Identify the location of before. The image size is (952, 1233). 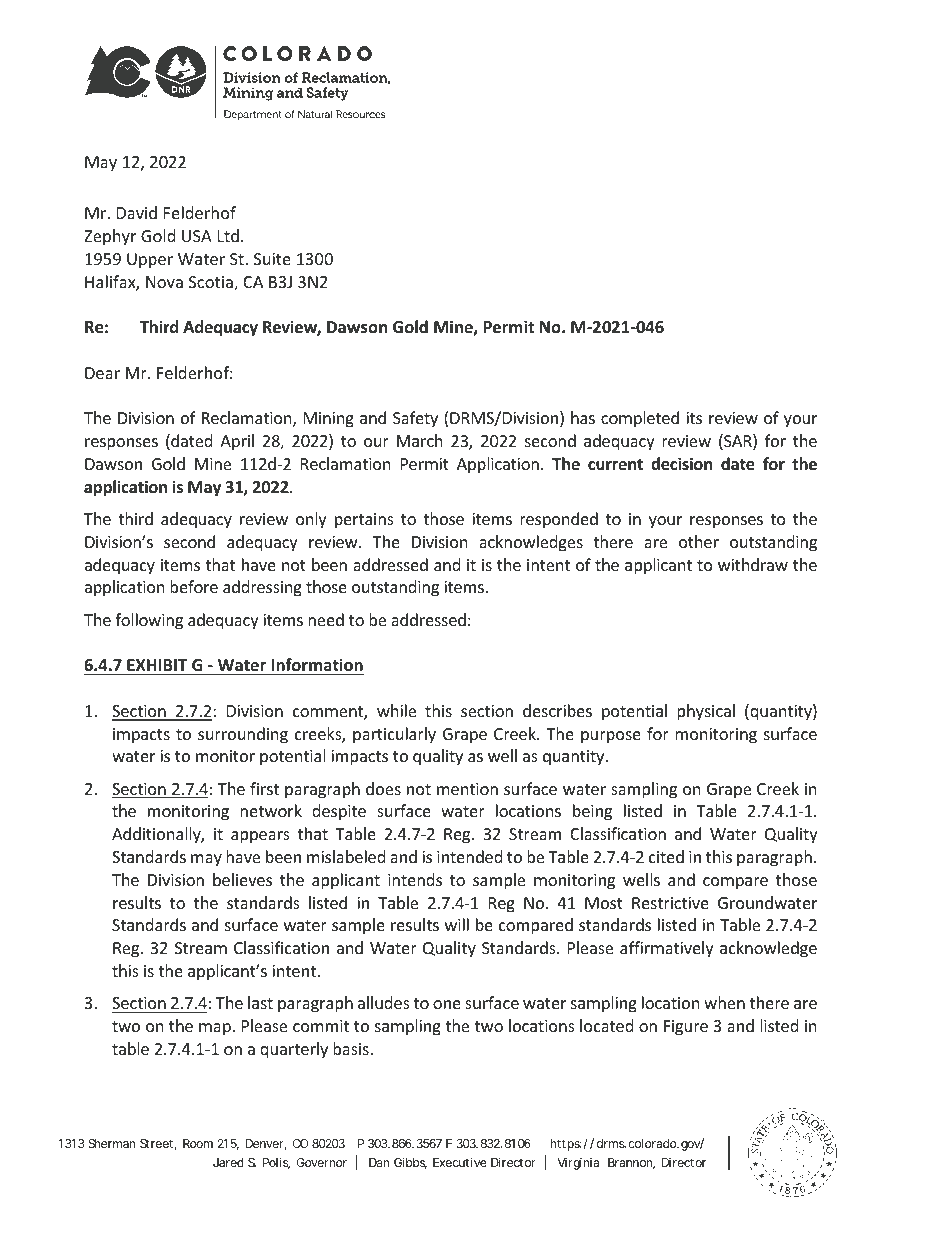
(194, 586).
